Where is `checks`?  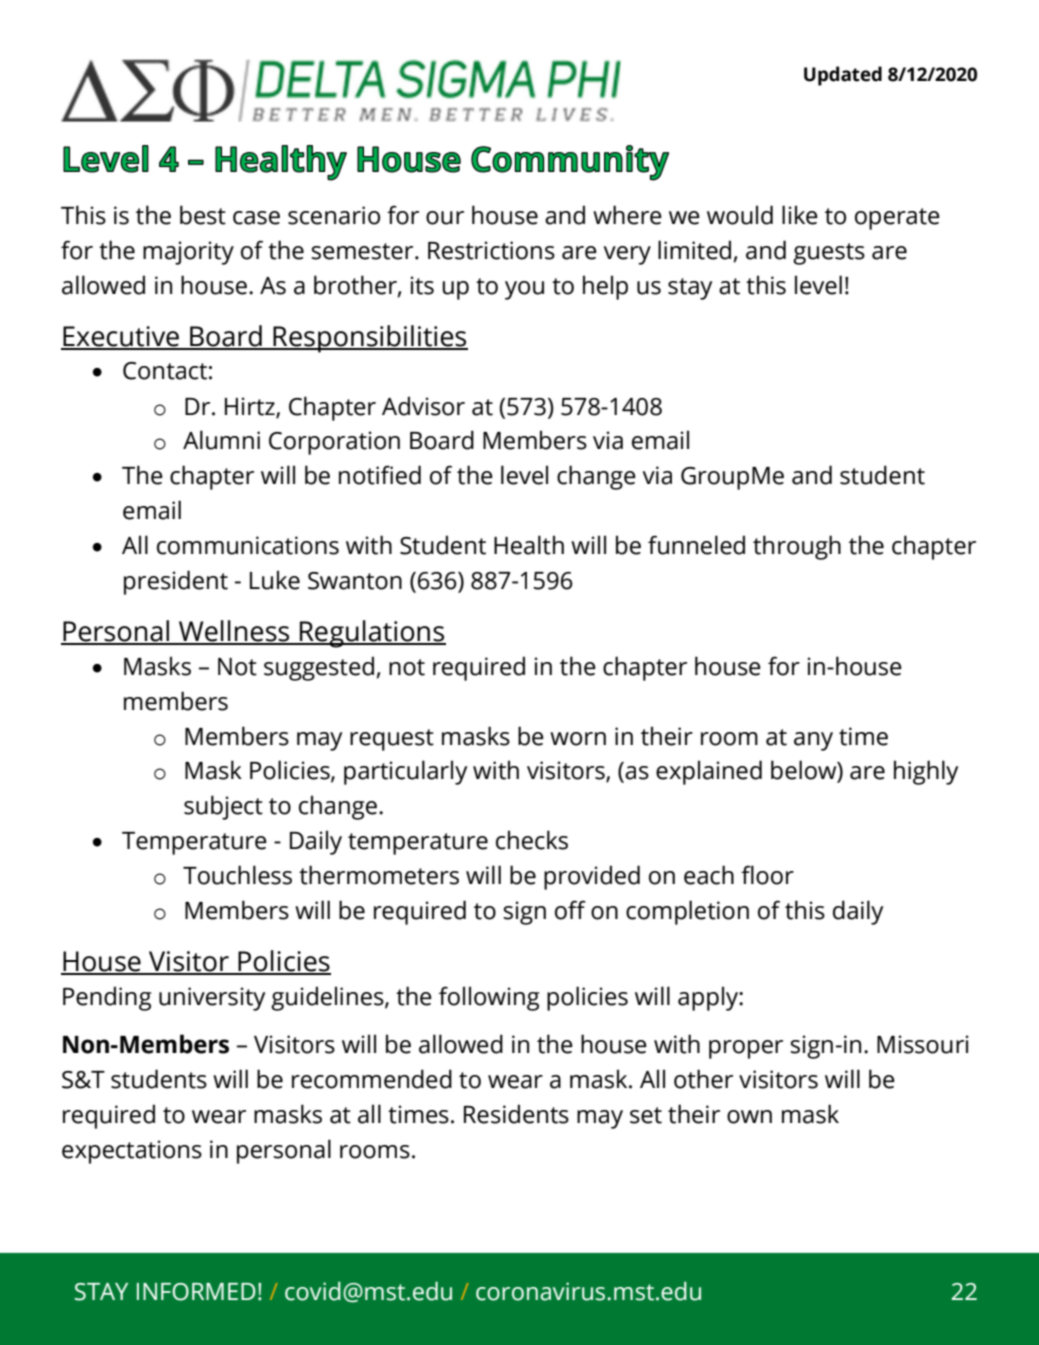 checks is located at coordinates (532, 840).
